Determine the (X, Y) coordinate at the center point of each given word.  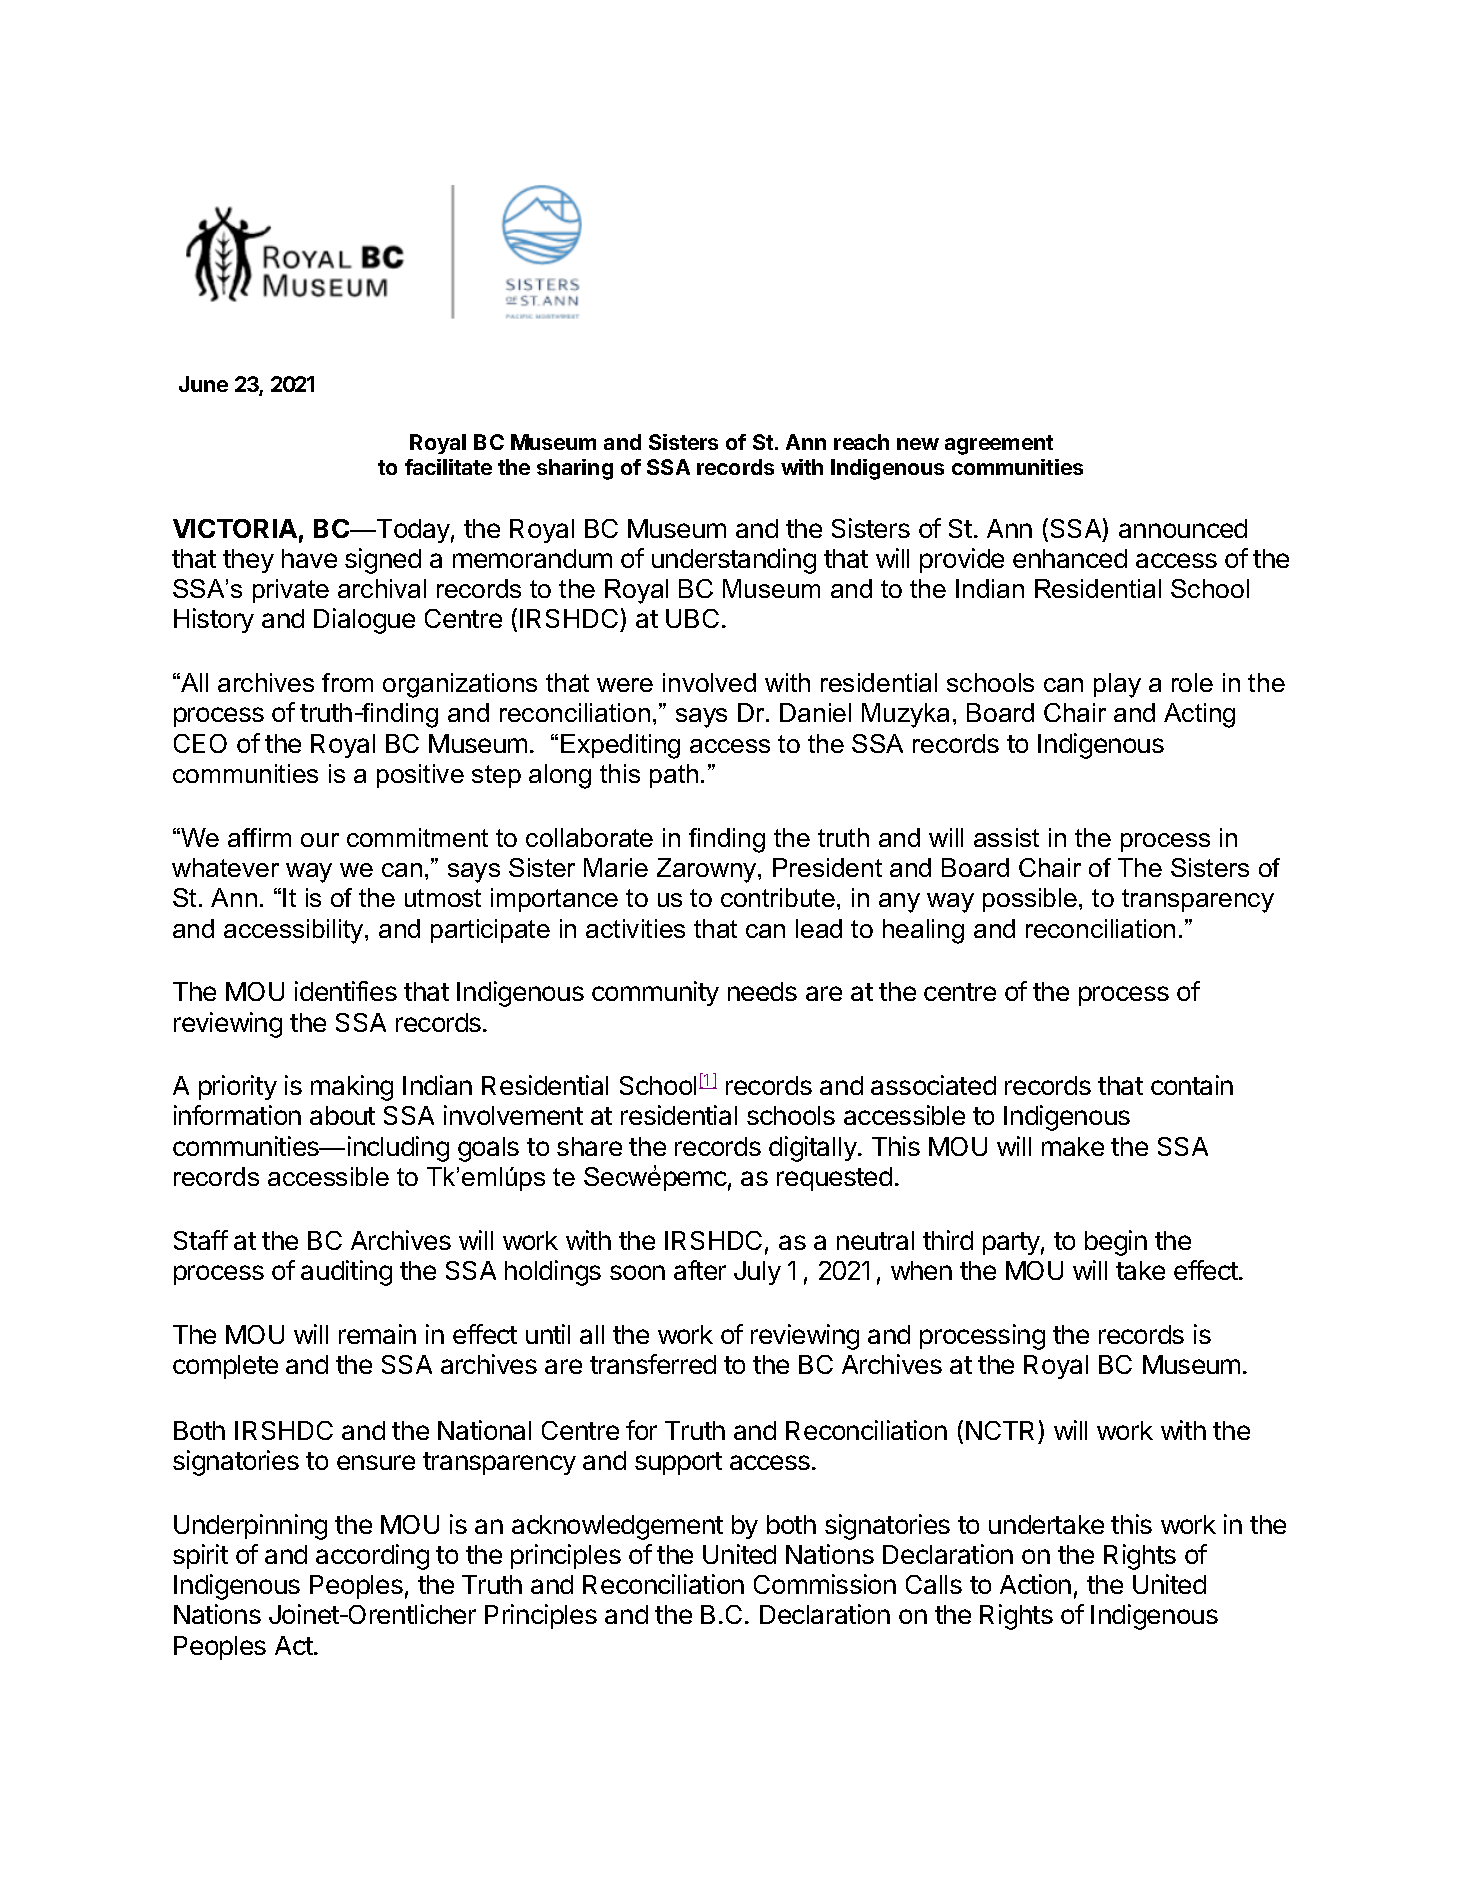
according (372, 1557)
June (203, 384)
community (655, 993)
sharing (575, 469)
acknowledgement (617, 1527)
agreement (999, 445)
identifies (346, 991)
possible (1030, 900)
